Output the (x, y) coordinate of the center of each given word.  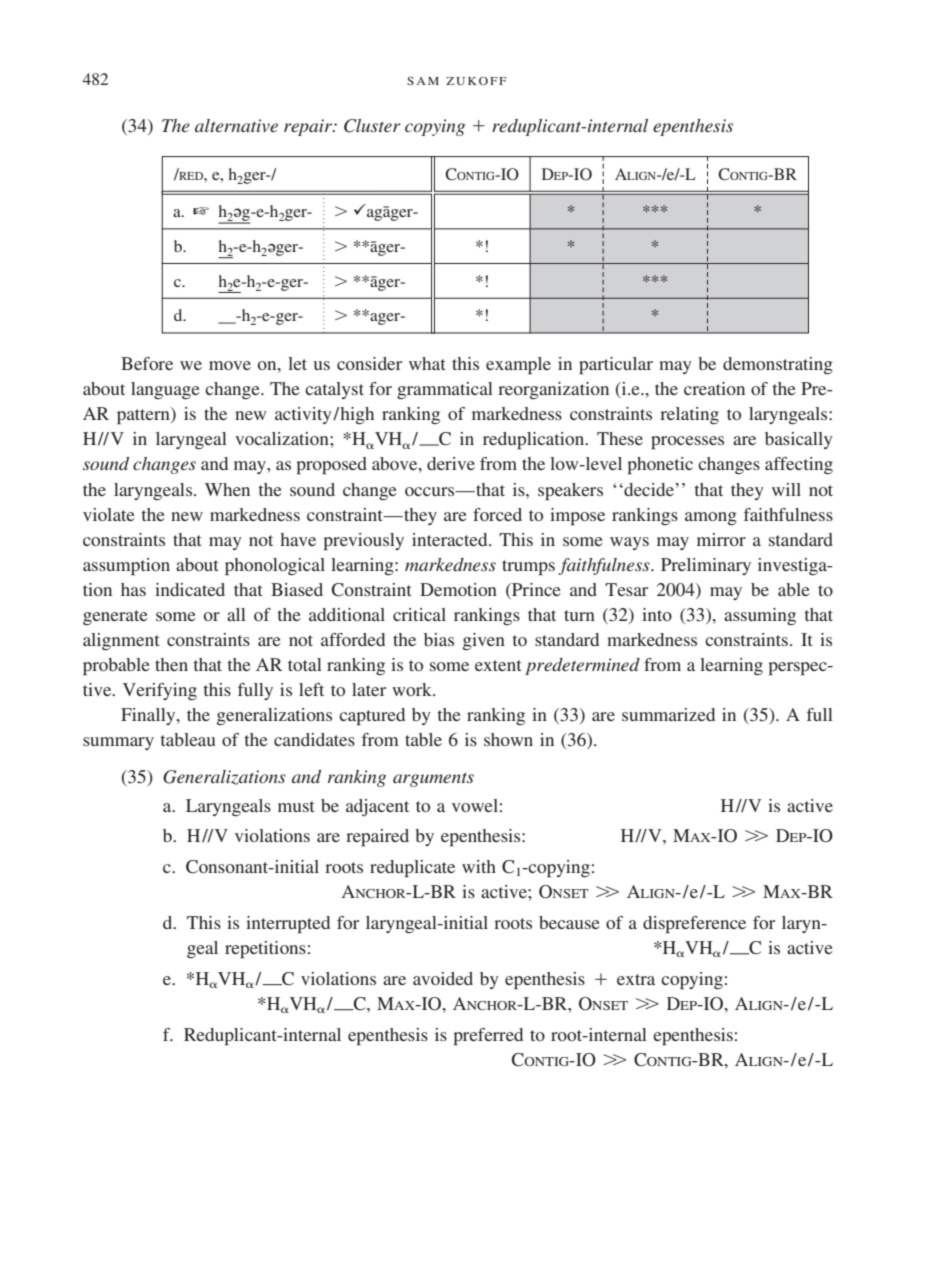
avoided (443, 978)
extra (636, 979)
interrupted (288, 925)
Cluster (372, 126)
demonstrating (778, 365)
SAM (423, 81)
